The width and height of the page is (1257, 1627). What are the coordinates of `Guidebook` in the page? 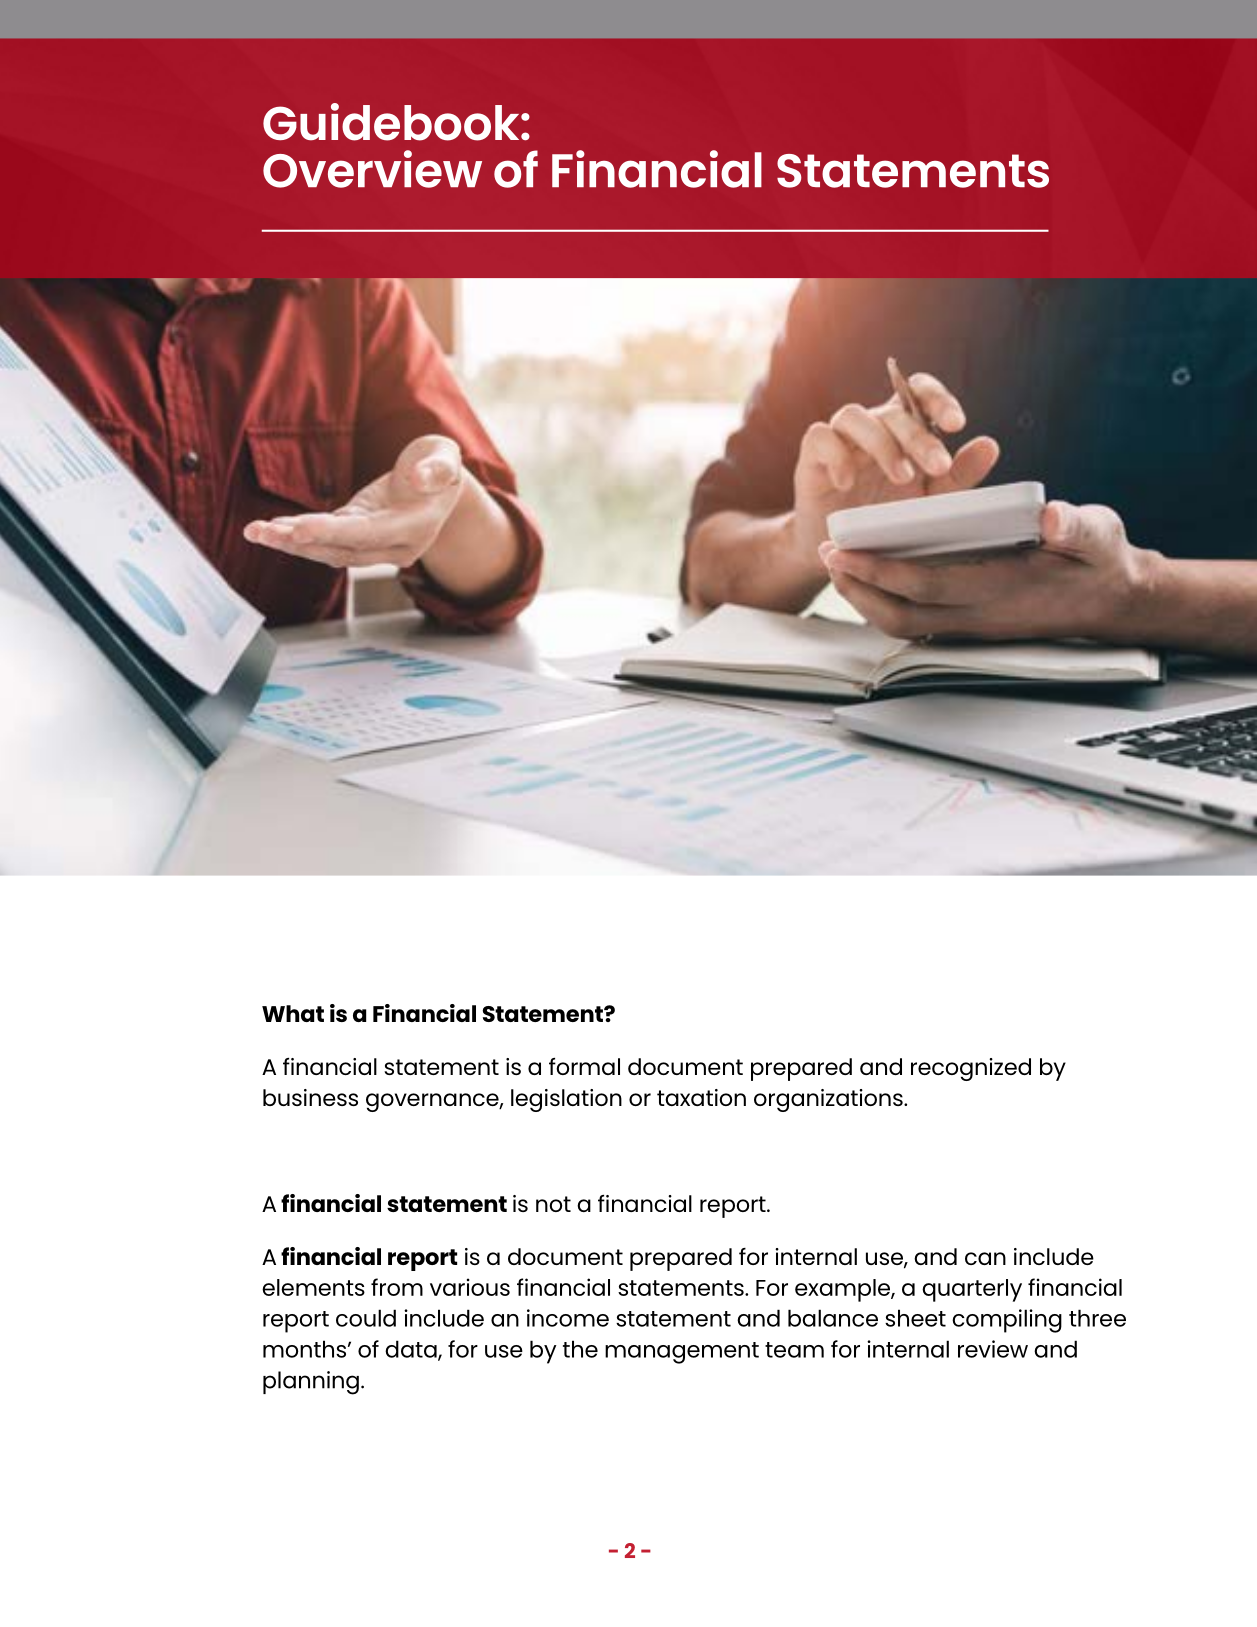 It's located at (392, 122).
